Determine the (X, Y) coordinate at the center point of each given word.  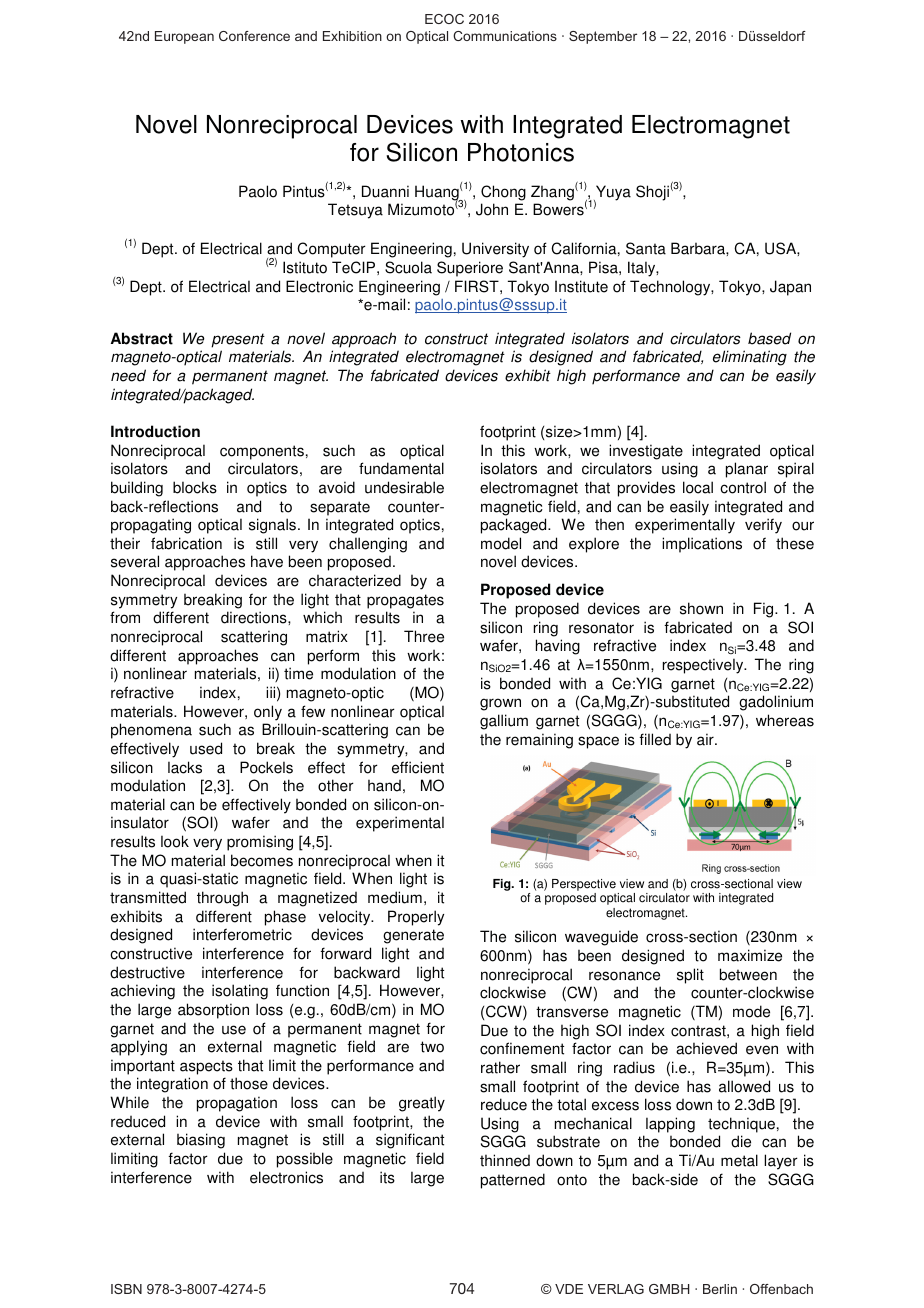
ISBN (126, 1289)
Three (424, 636)
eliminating (750, 358)
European (184, 37)
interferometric (242, 934)
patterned (513, 1181)
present (238, 340)
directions (255, 617)
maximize (750, 955)
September (603, 37)
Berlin (720, 1289)
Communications (505, 36)
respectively (704, 666)
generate (413, 936)
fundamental (401, 468)
